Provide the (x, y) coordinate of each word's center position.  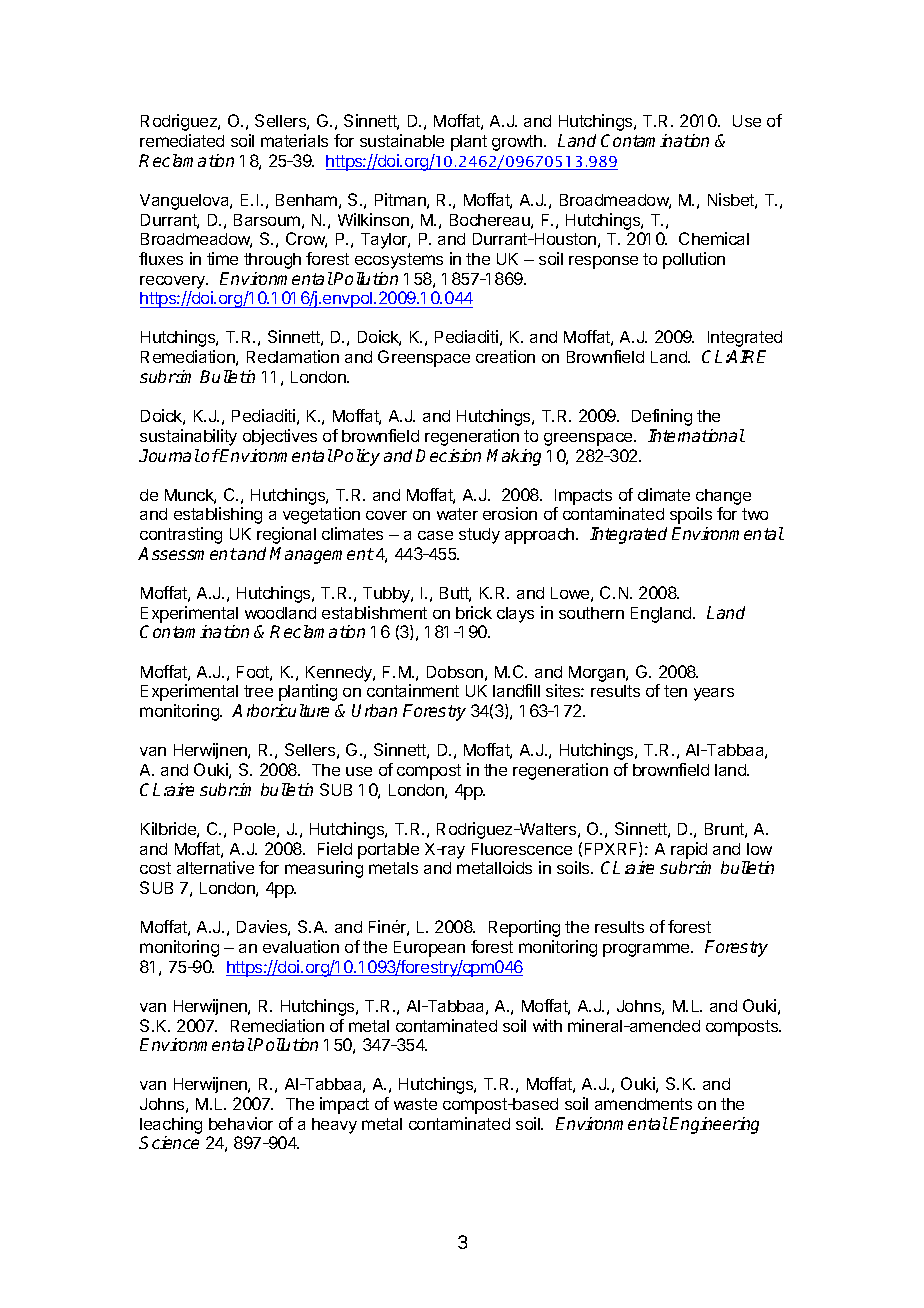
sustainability (188, 437)
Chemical (714, 238)
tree (258, 691)
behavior (241, 1123)
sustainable (402, 140)
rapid (689, 850)
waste (415, 1104)
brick (474, 612)
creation (505, 356)
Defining (662, 417)
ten (675, 691)
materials (294, 140)
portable (388, 851)
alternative (215, 867)
